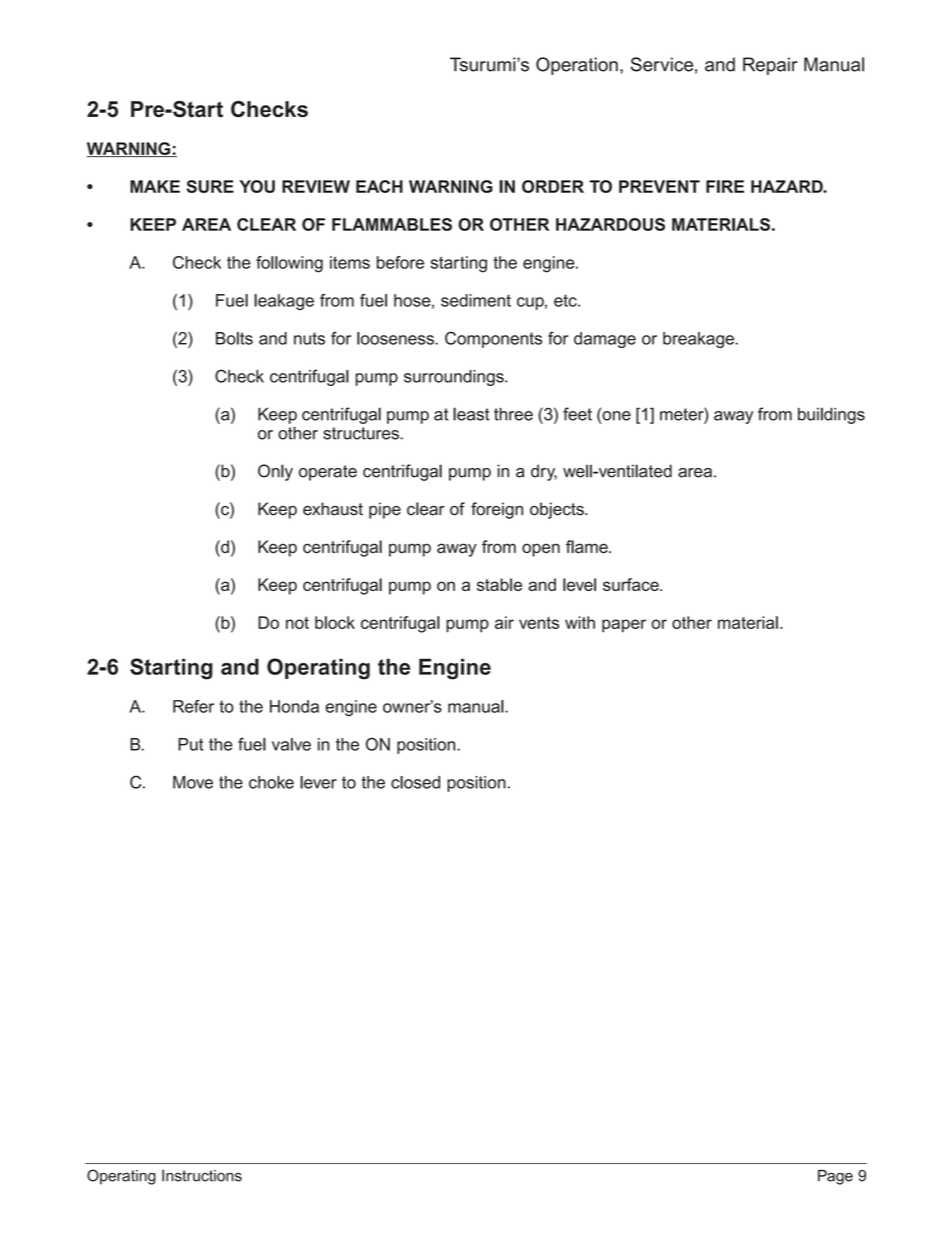 The height and width of the image is (1237, 952). What do you see at coordinates (700, 340) in the image?
I see `breakage` at bounding box center [700, 340].
